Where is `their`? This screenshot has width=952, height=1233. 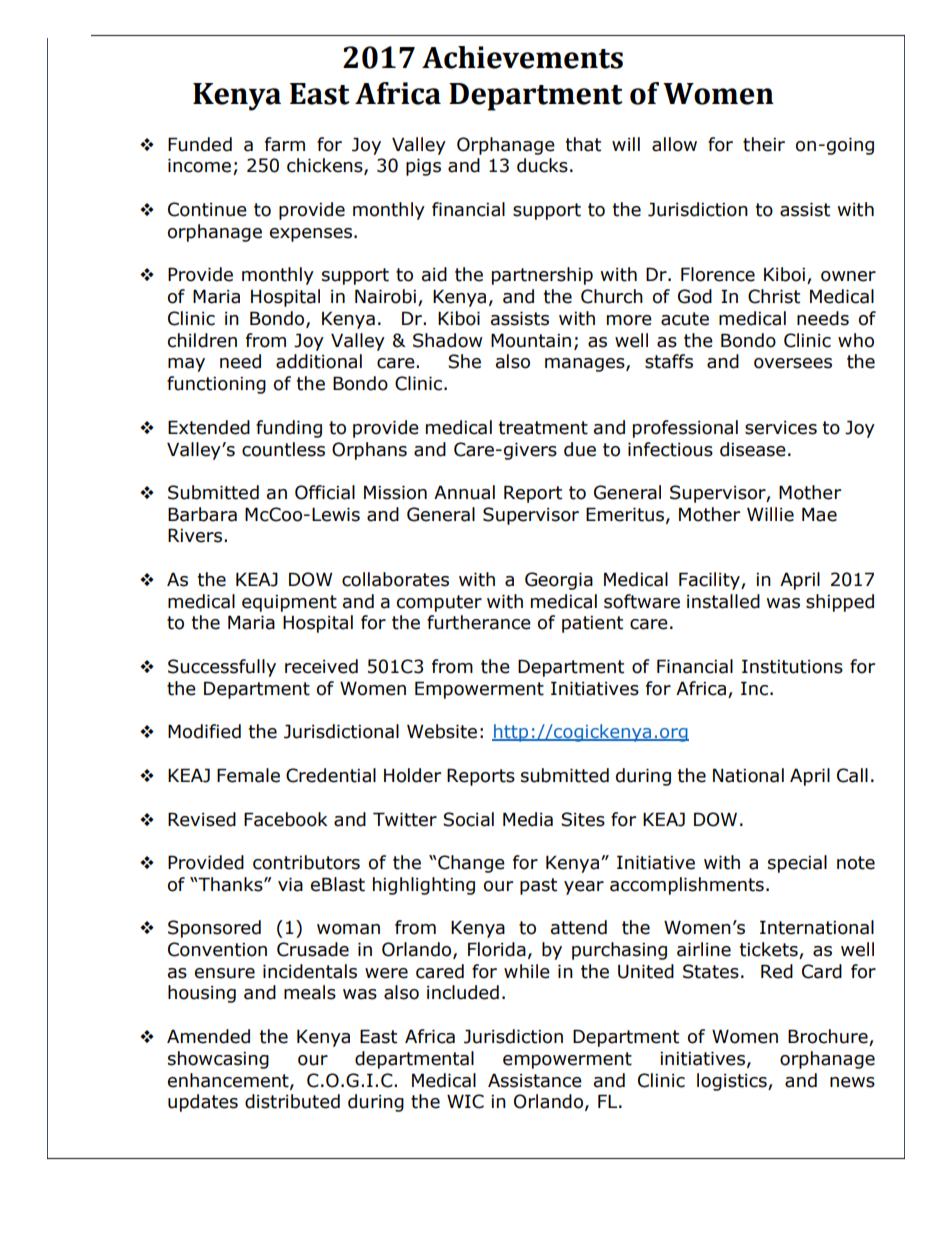
their is located at coordinates (764, 144).
